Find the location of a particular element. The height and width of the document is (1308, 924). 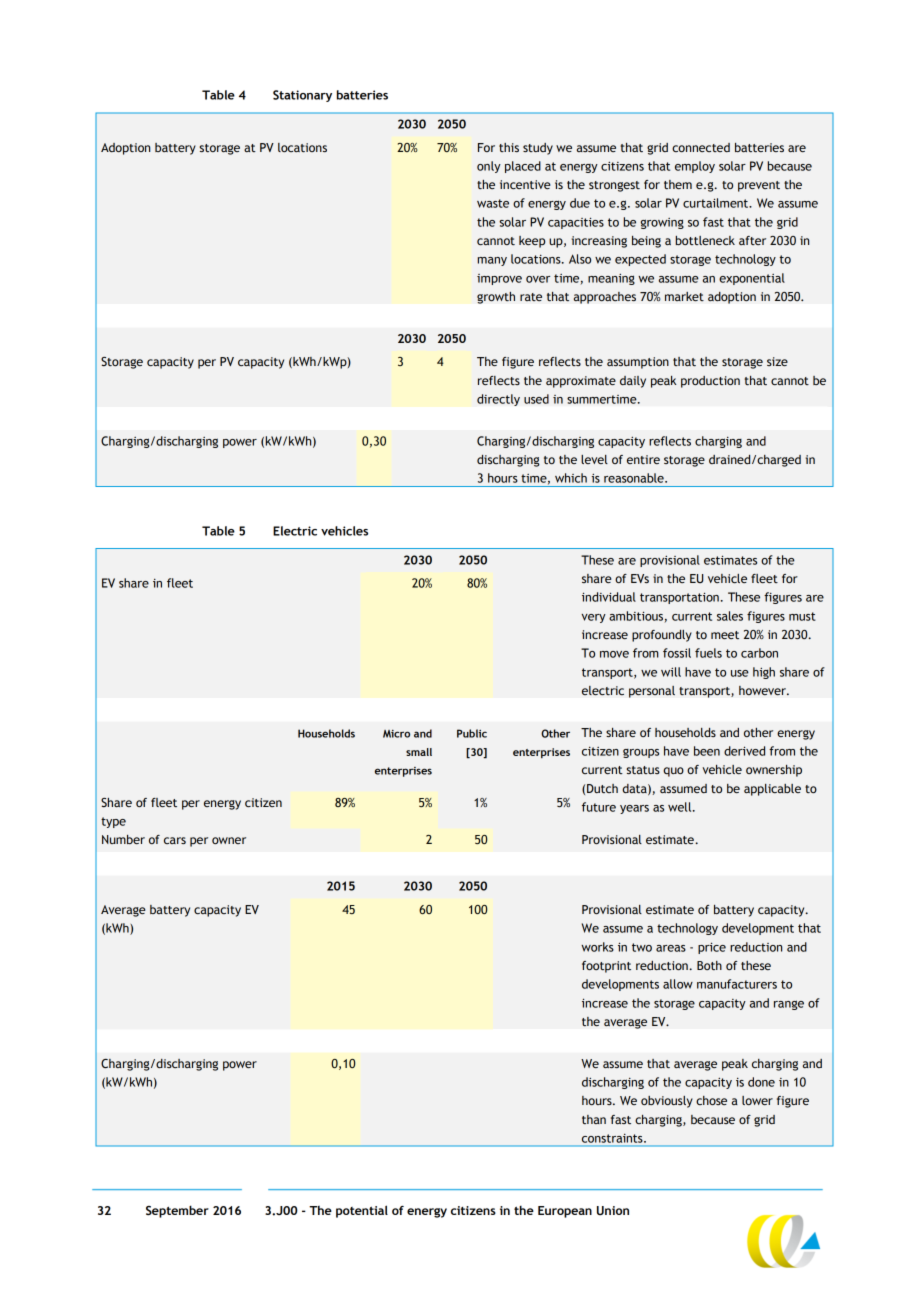

well is located at coordinates (681, 807).
